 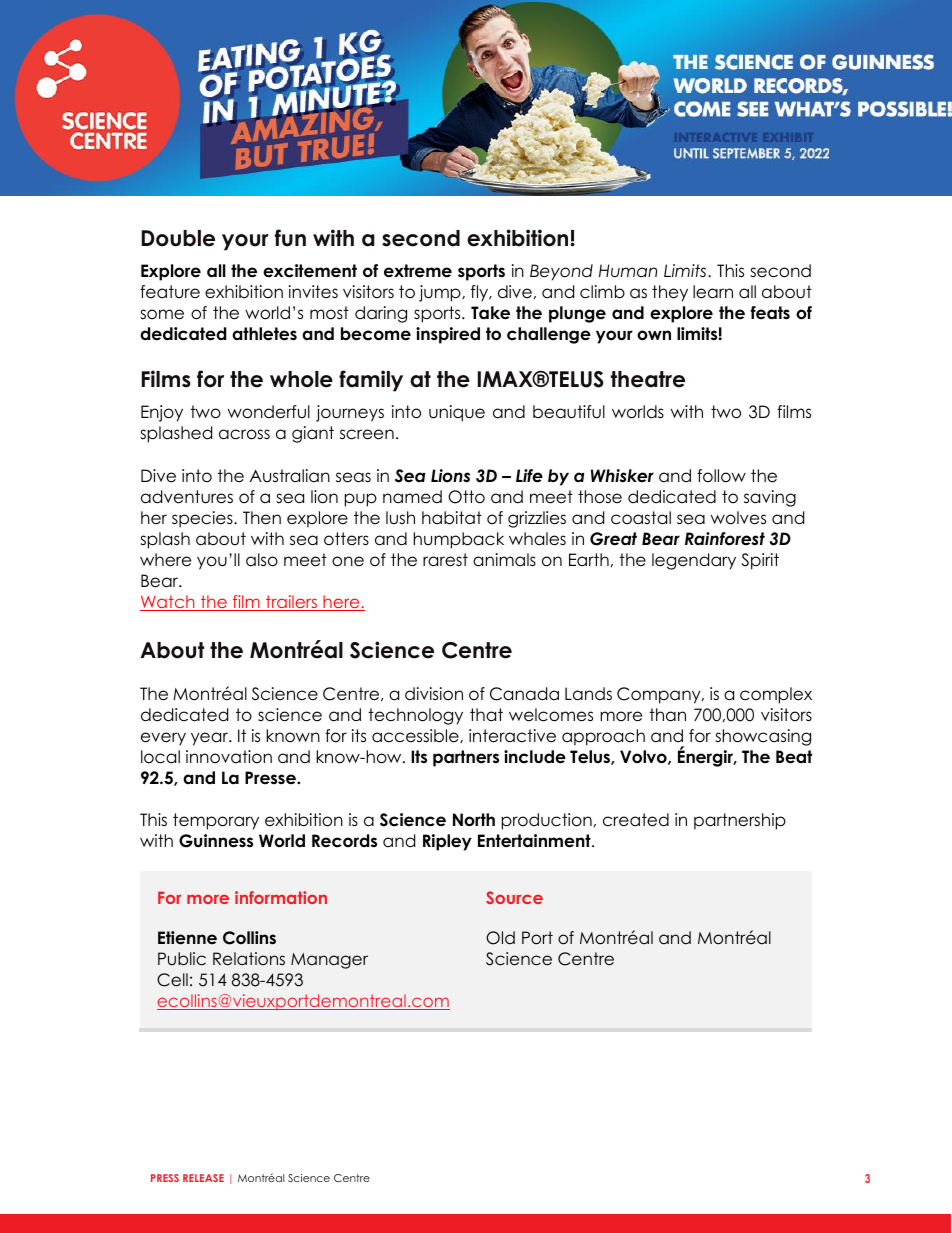 What do you see at coordinates (514, 897) in the image?
I see `Source` at bounding box center [514, 897].
